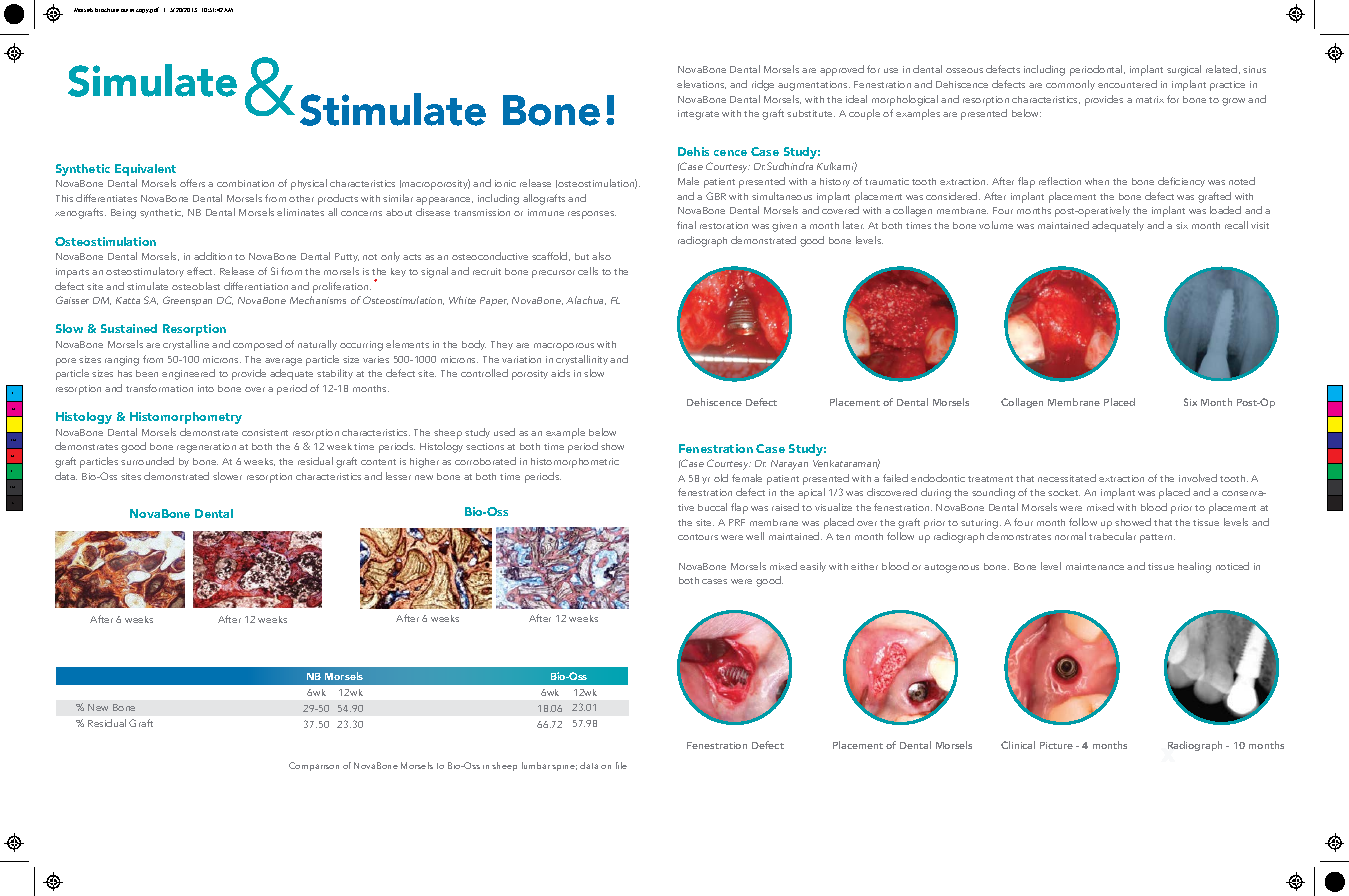 Image resolution: width=1349 pixels, height=896 pixels. What do you see at coordinates (206, 388) in the page?
I see `into` at bounding box center [206, 388].
